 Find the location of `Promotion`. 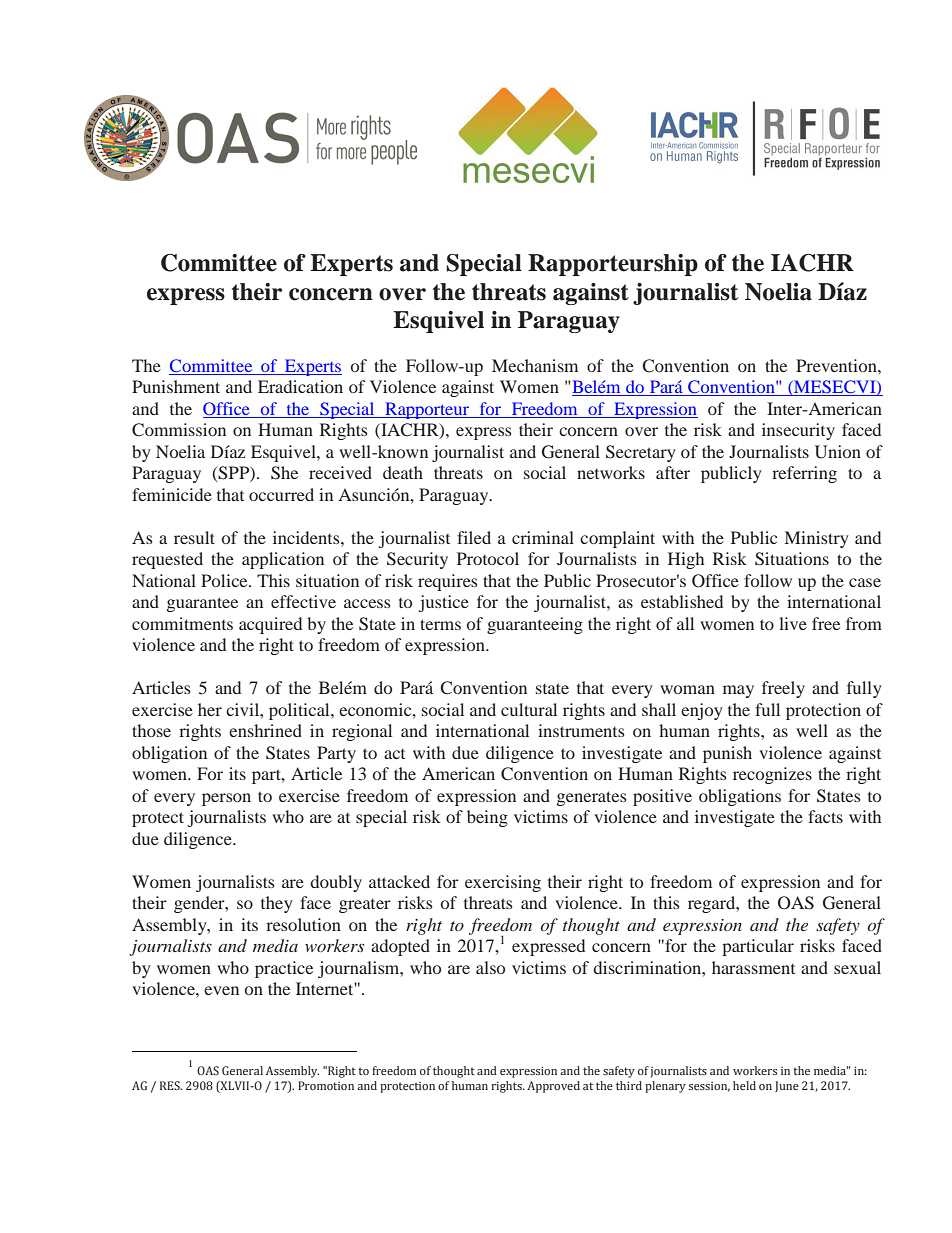

Promotion is located at coordinates (326, 1085).
